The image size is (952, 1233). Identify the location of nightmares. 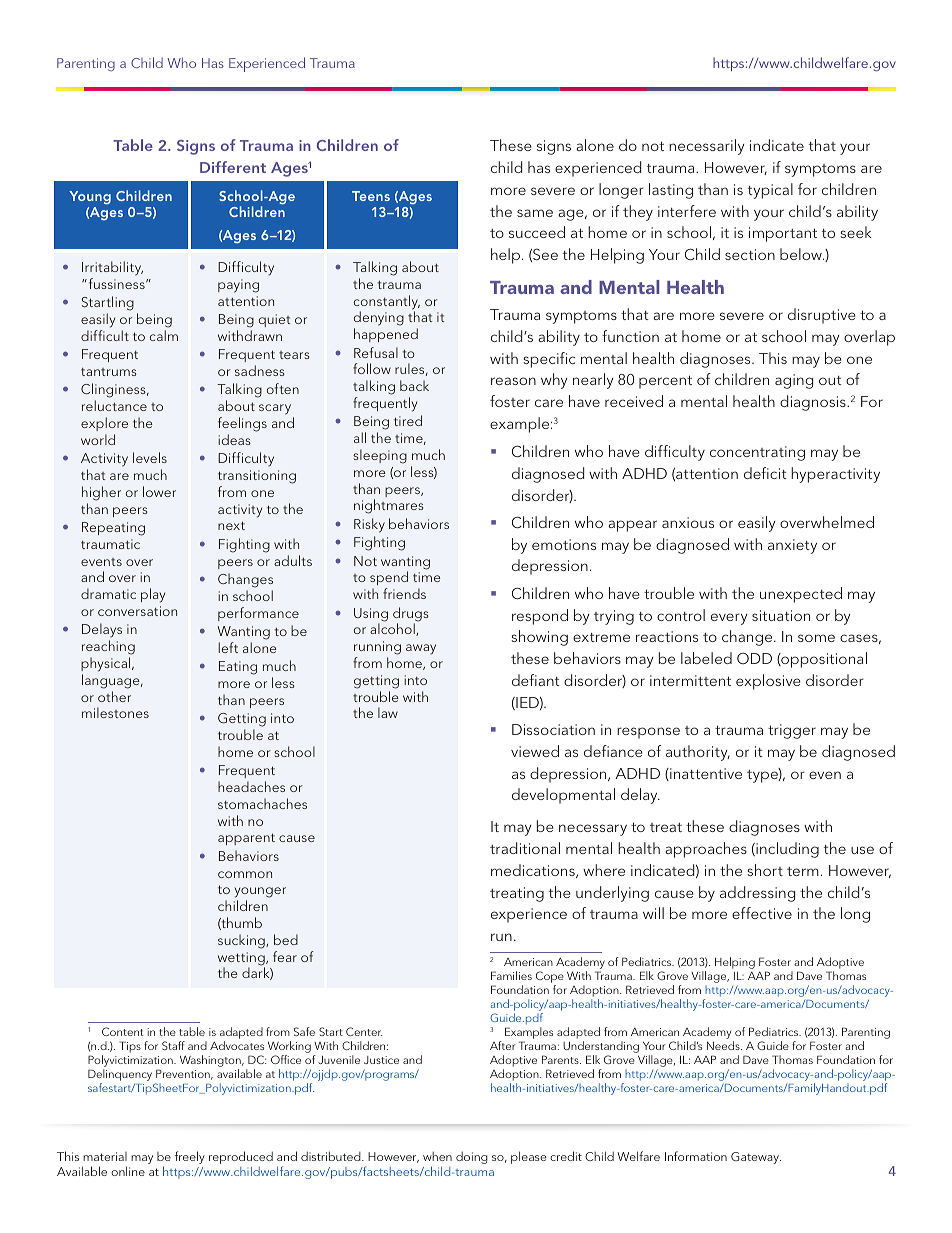
(389, 506).
